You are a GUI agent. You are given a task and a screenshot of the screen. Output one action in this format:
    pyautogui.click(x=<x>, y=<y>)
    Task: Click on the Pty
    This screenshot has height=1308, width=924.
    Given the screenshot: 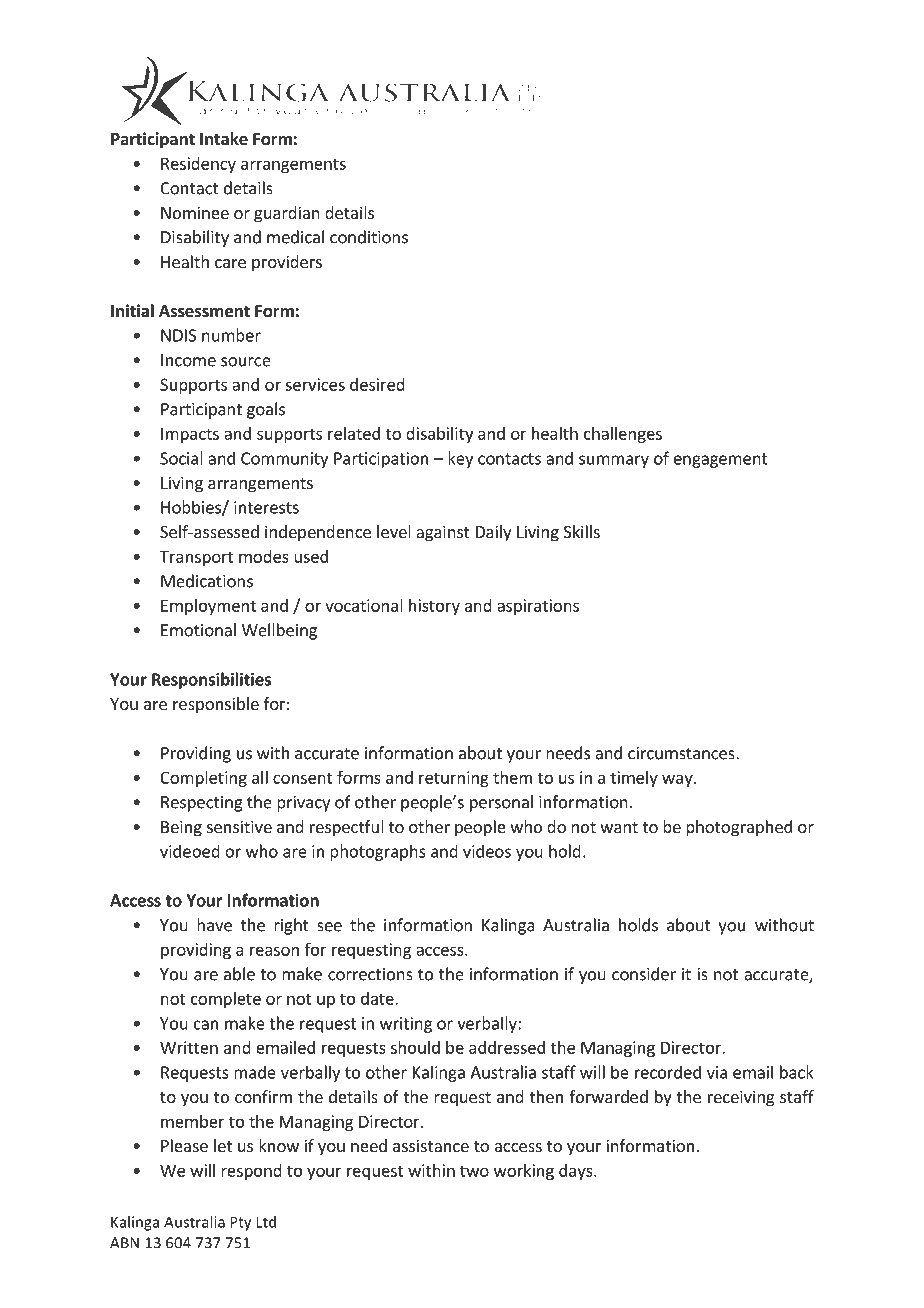 What is the action you would take?
    pyautogui.click(x=240, y=1223)
